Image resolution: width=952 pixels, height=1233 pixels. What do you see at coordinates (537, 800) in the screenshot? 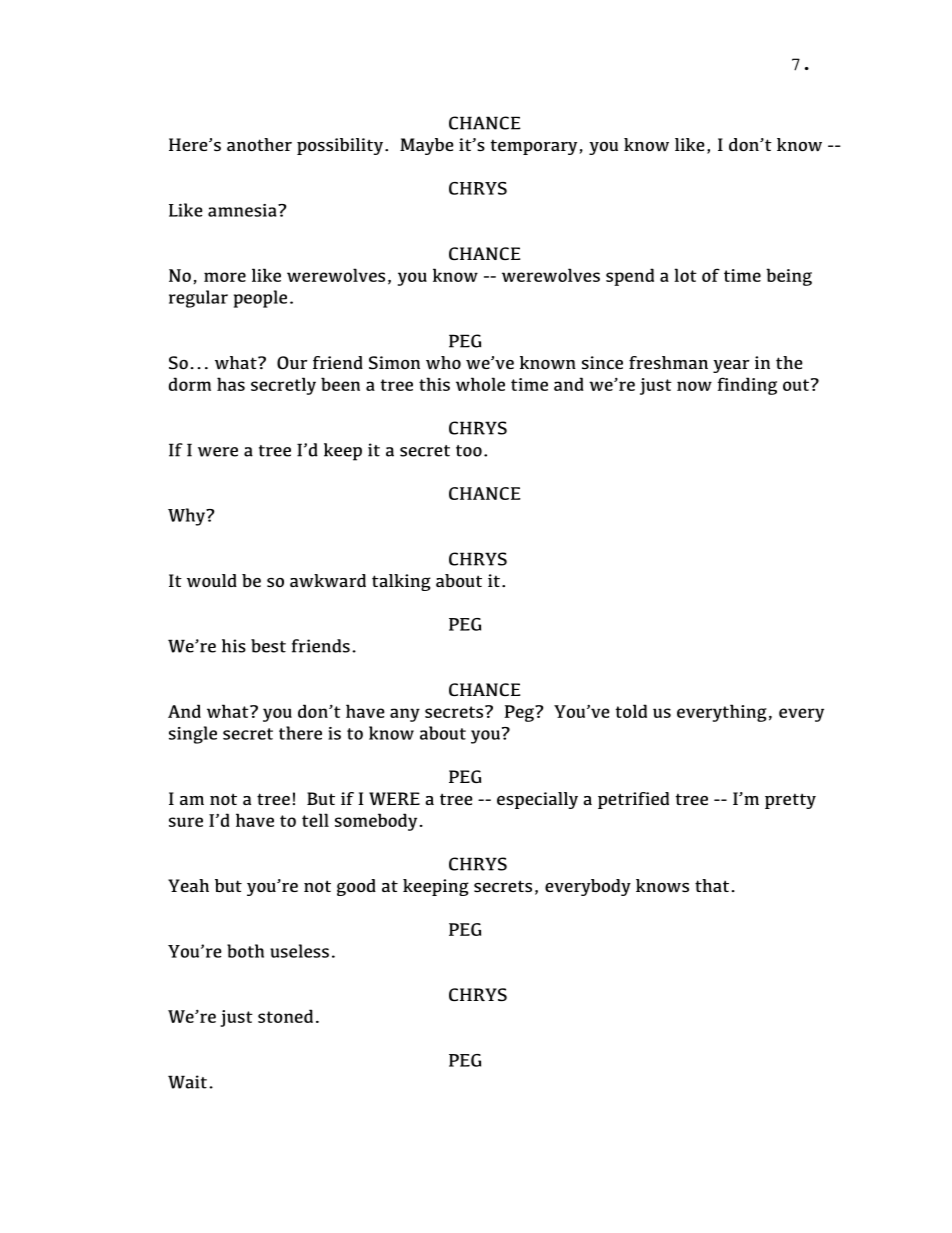
I see `especially` at bounding box center [537, 800].
